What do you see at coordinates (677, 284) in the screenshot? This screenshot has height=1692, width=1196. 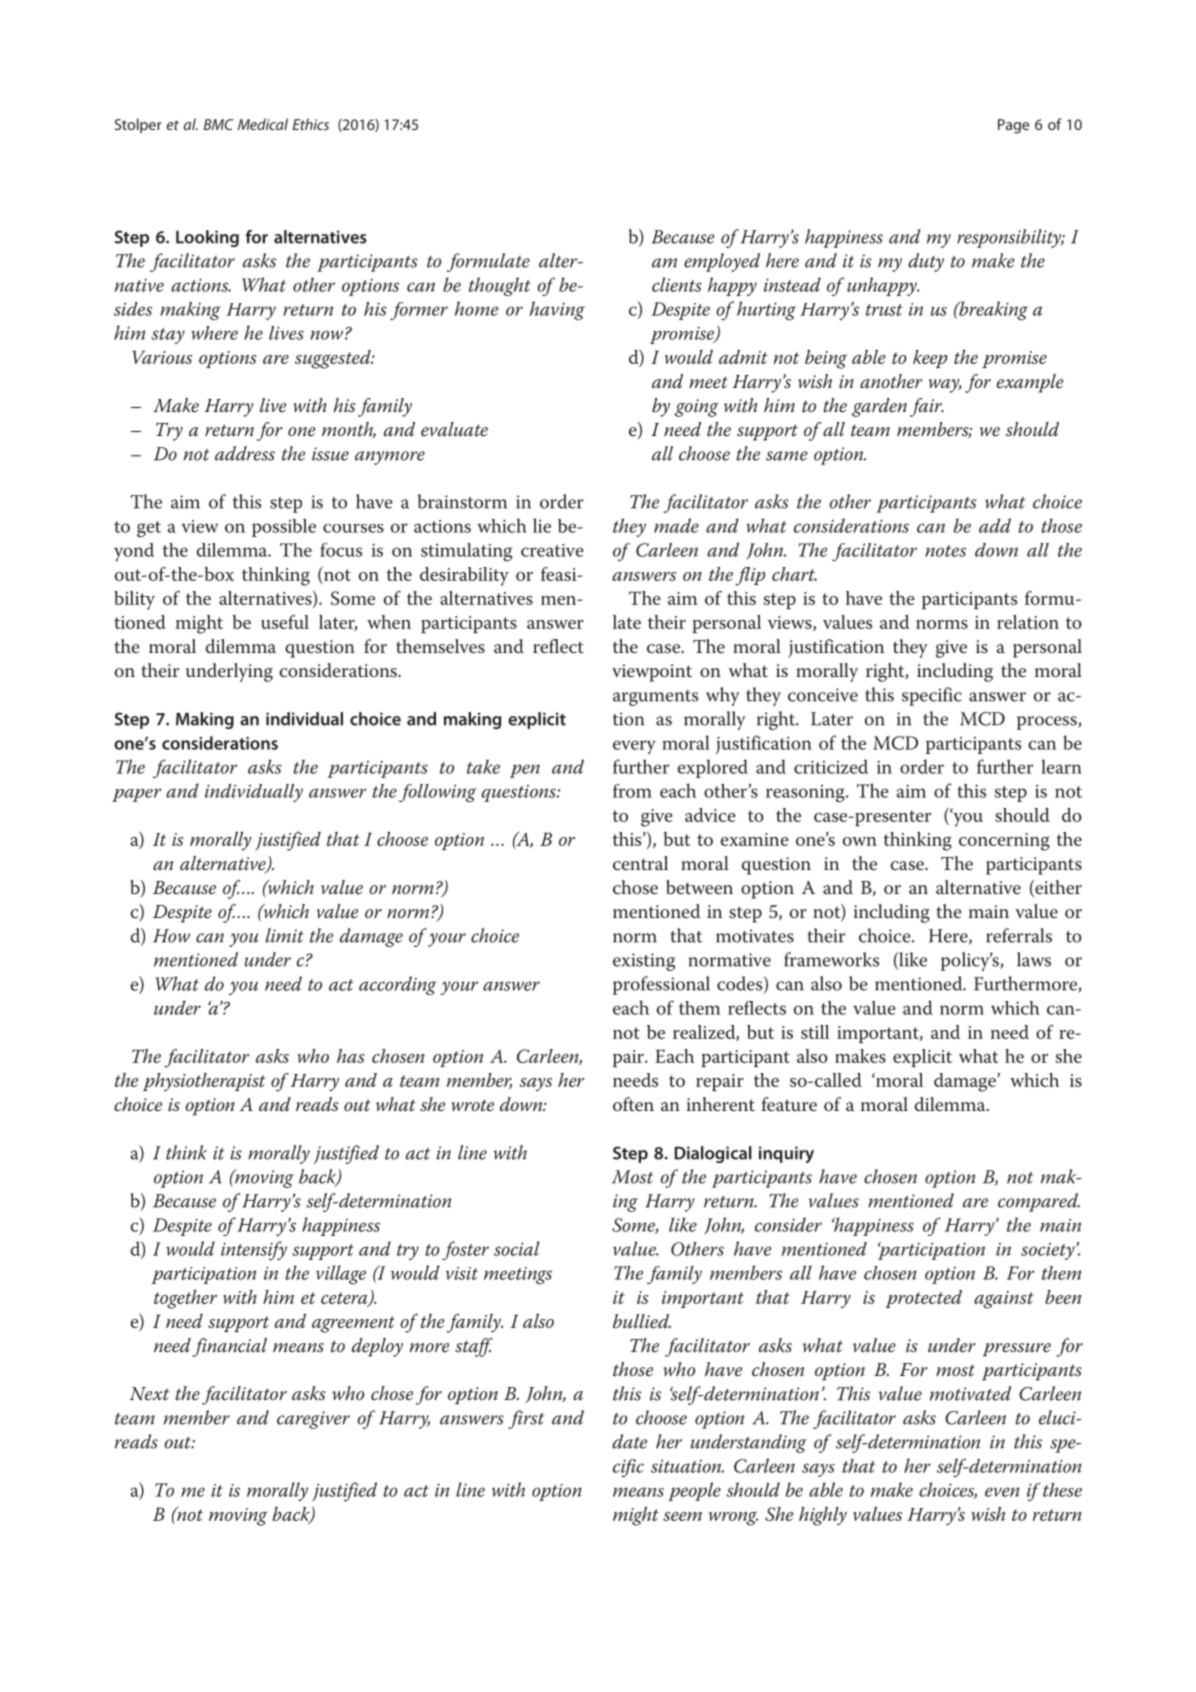 I see `clients` at bounding box center [677, 284].
